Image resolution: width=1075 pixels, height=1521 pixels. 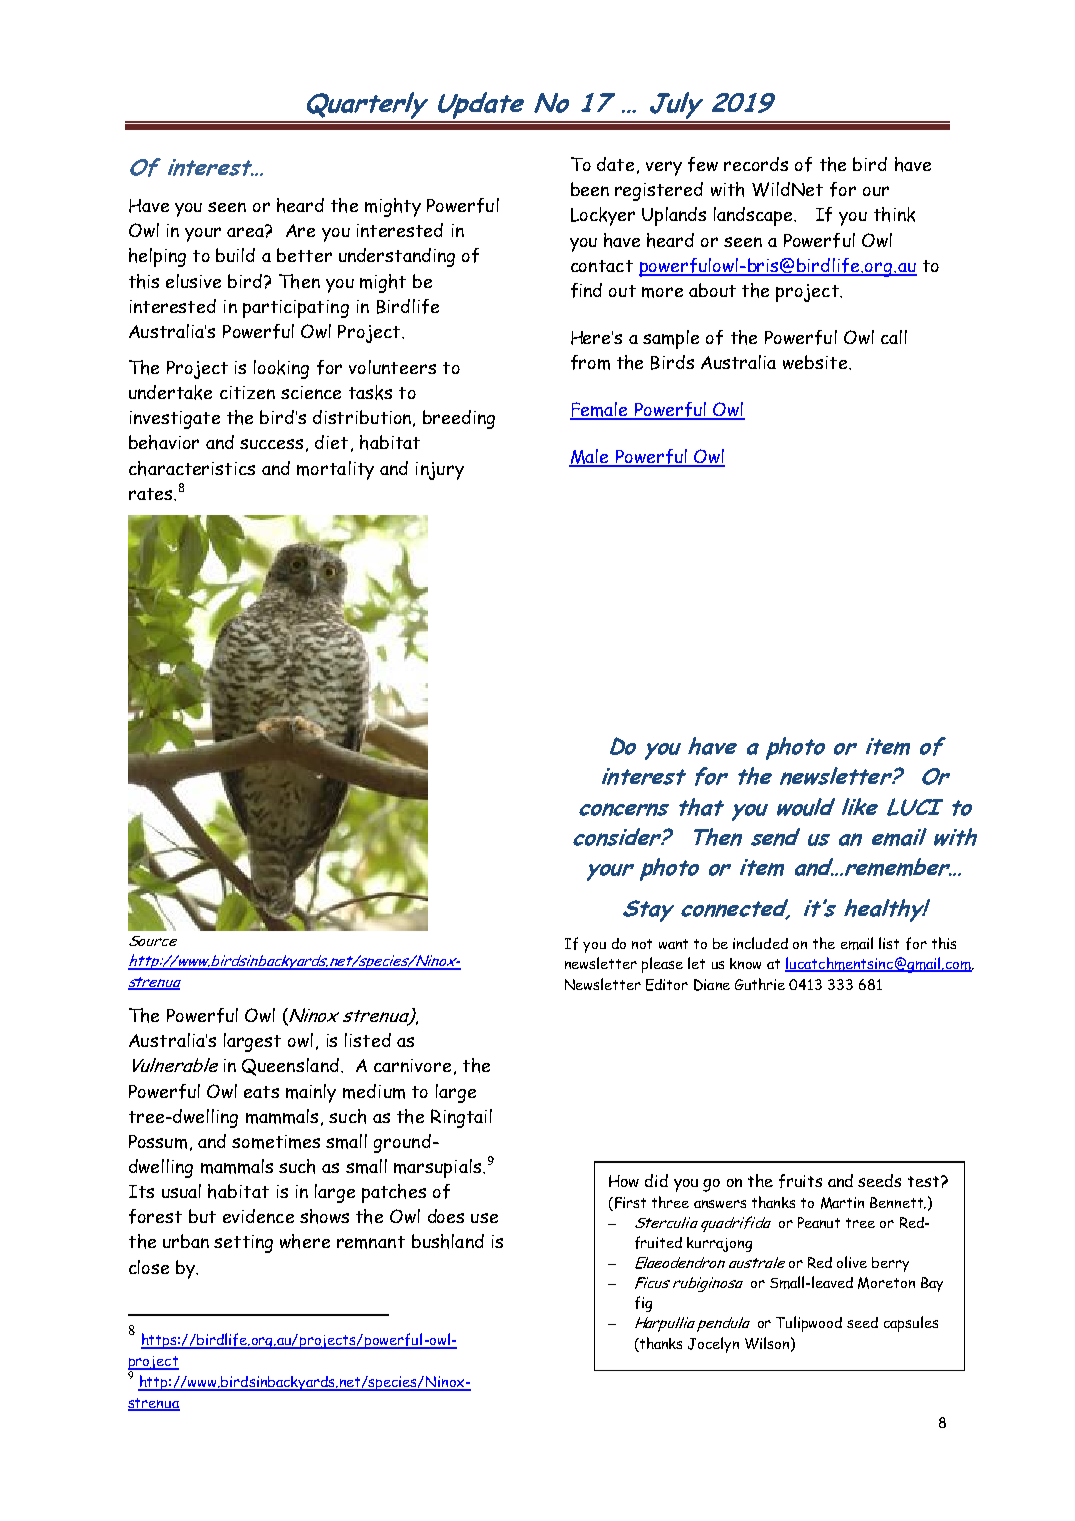 I want to click on build, so click(x=235, y=255).
